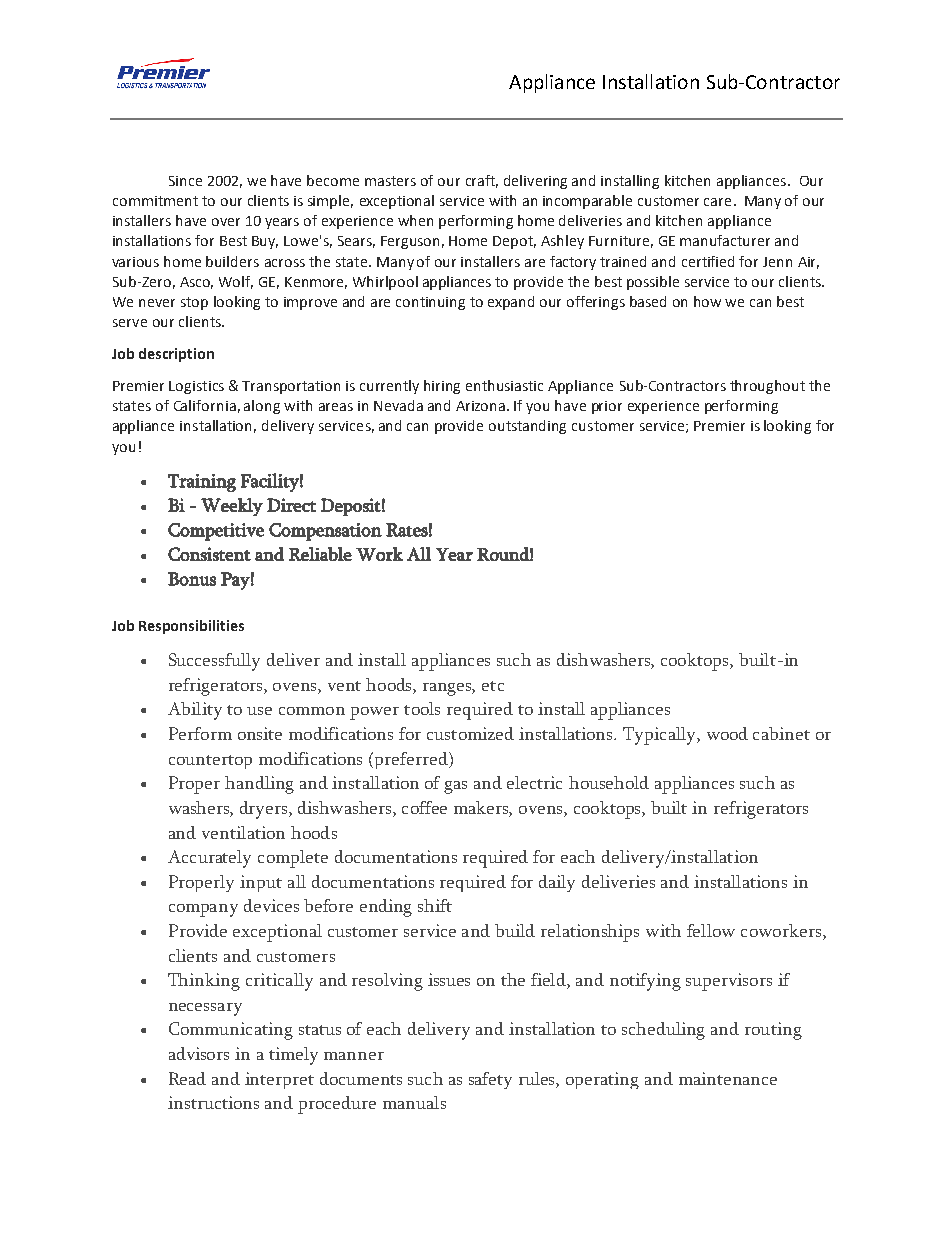 This screenshot has height=1233, width=952. What do you see at coordinates (205, 405) in the screenshot?
I see `California` at bounding box center [205, 405].
